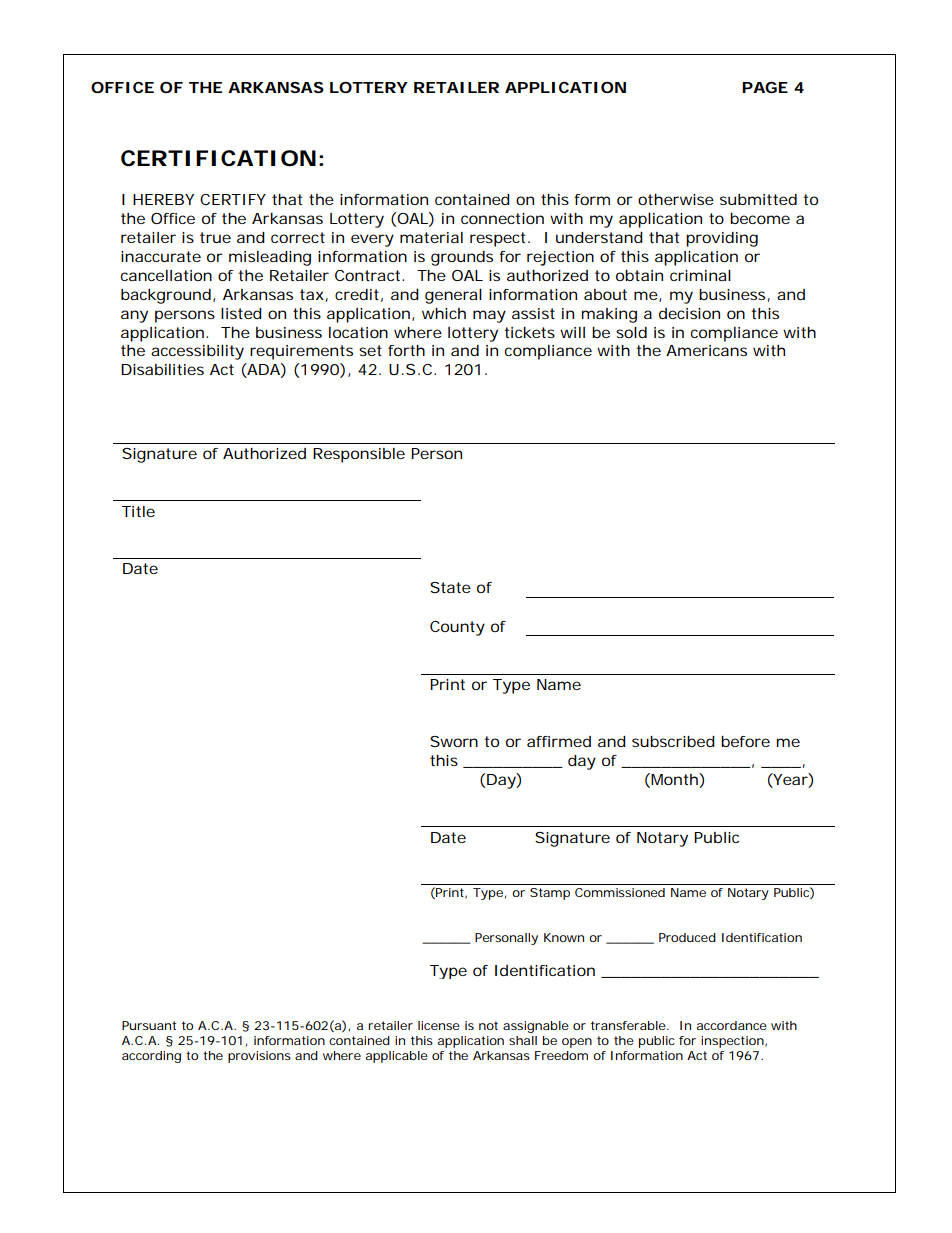 This image has height=1233, width=952. What do you see at coordinates (673, 741) in the image?
I see `subscribed` at bounding box center [673, 741].
